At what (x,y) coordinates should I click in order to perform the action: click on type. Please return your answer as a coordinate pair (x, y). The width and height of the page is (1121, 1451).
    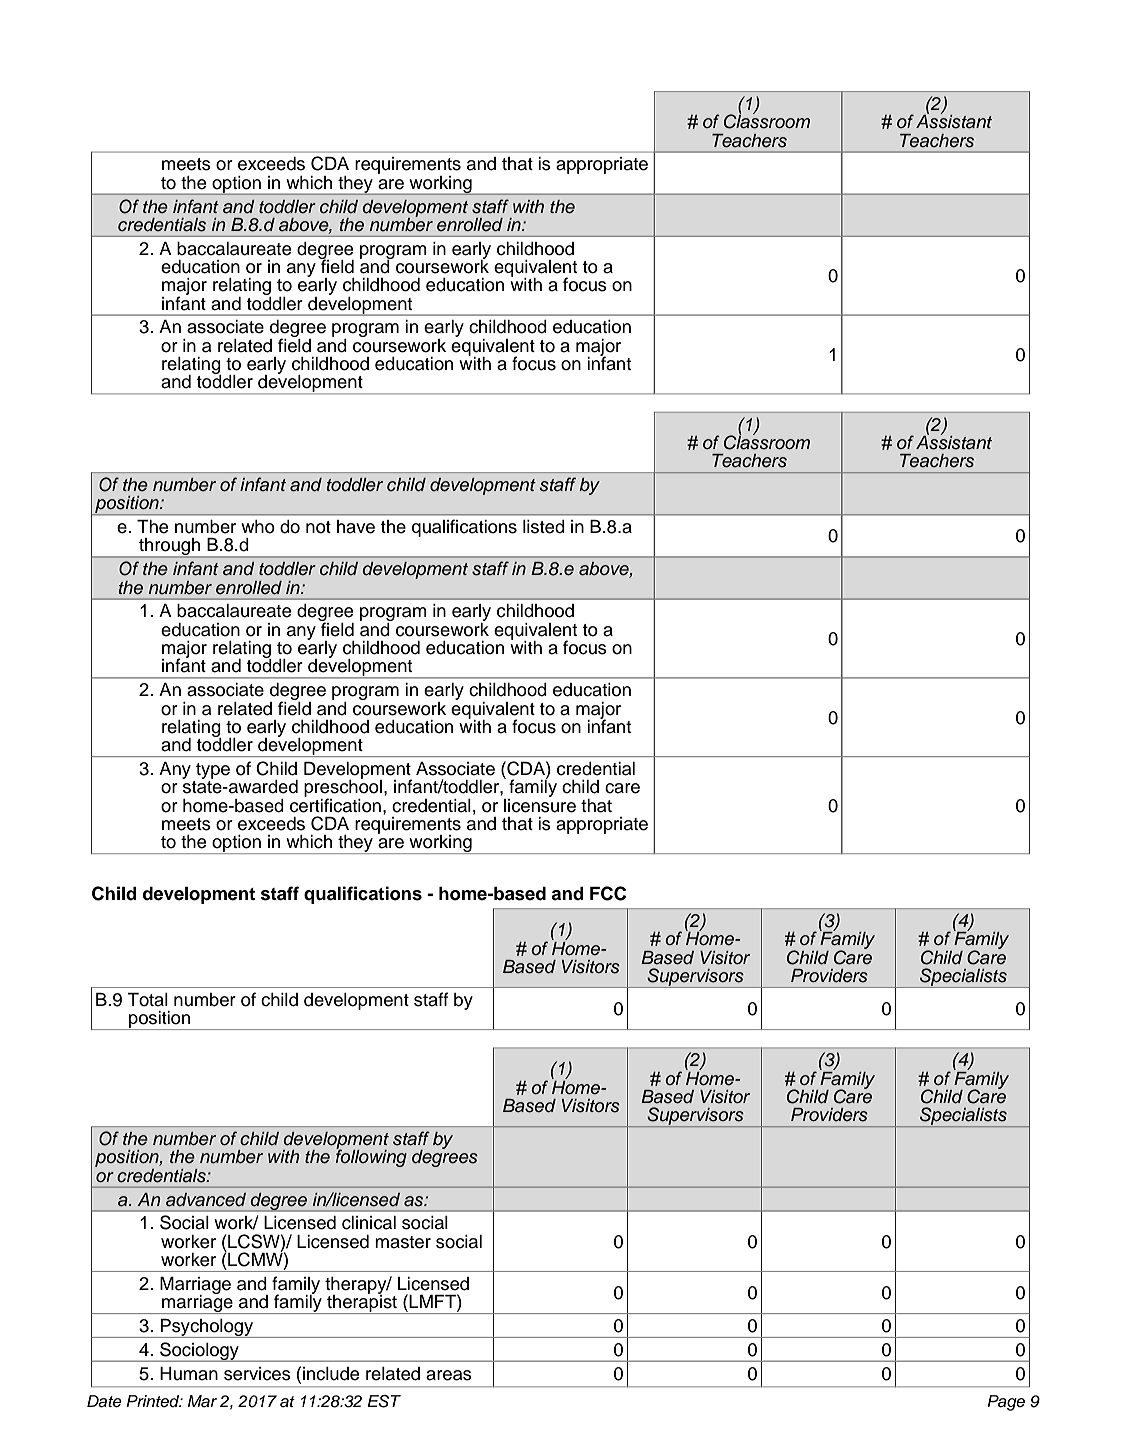
    Looking at the image, I should click on (213, 771).
